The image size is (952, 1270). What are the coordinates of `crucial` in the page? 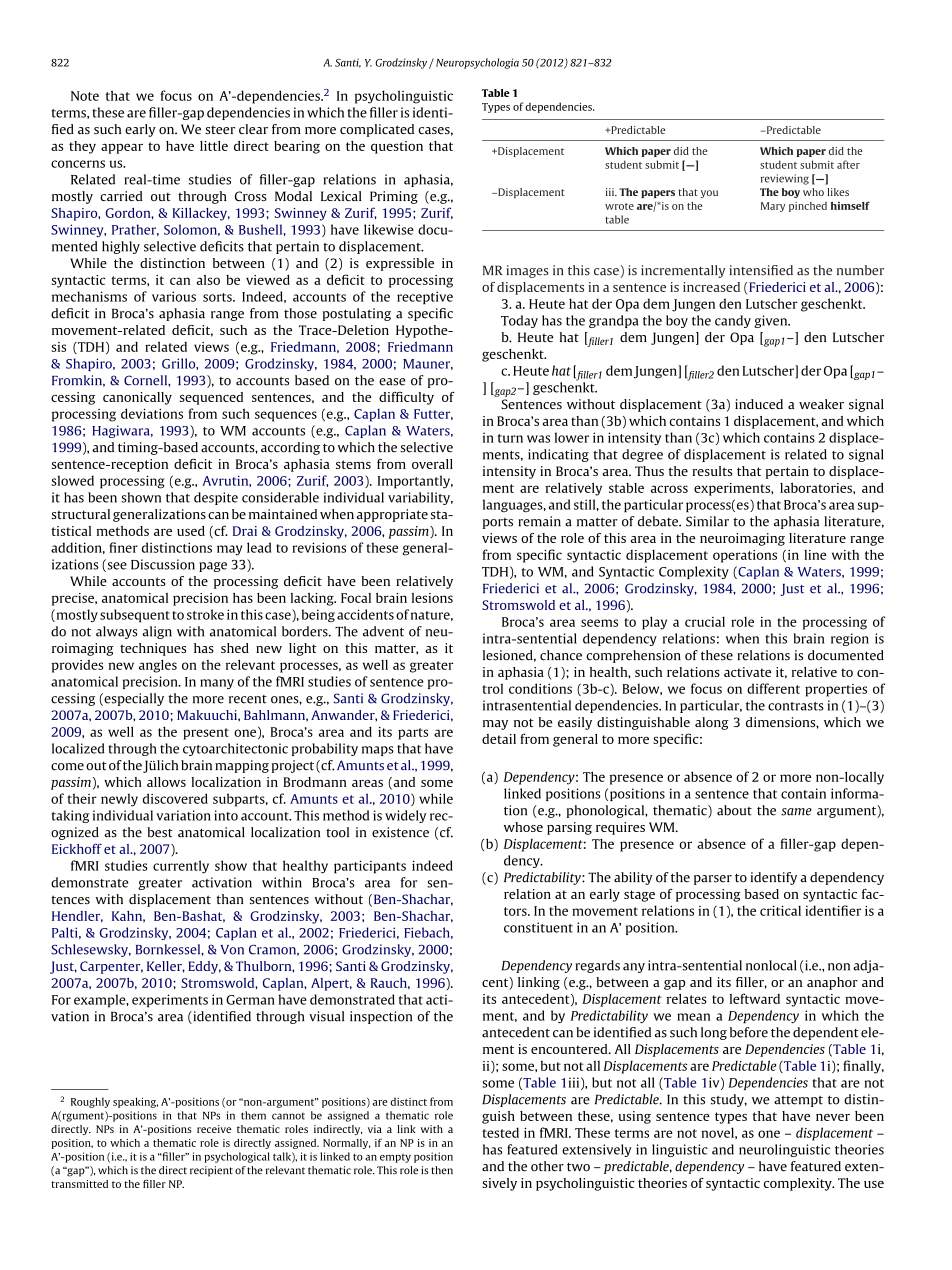 It's located at (705, 621).
